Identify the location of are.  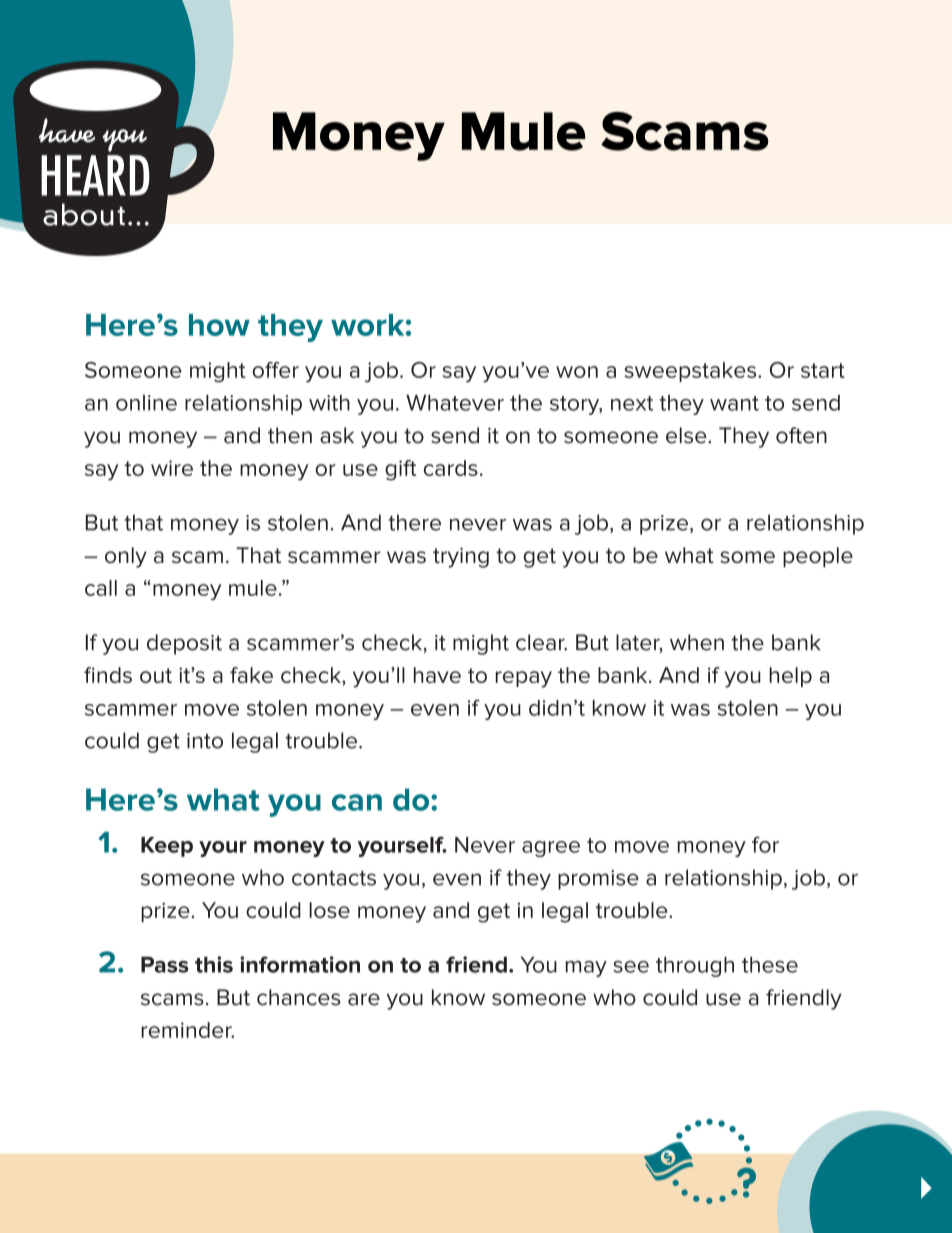
(364, 999).
